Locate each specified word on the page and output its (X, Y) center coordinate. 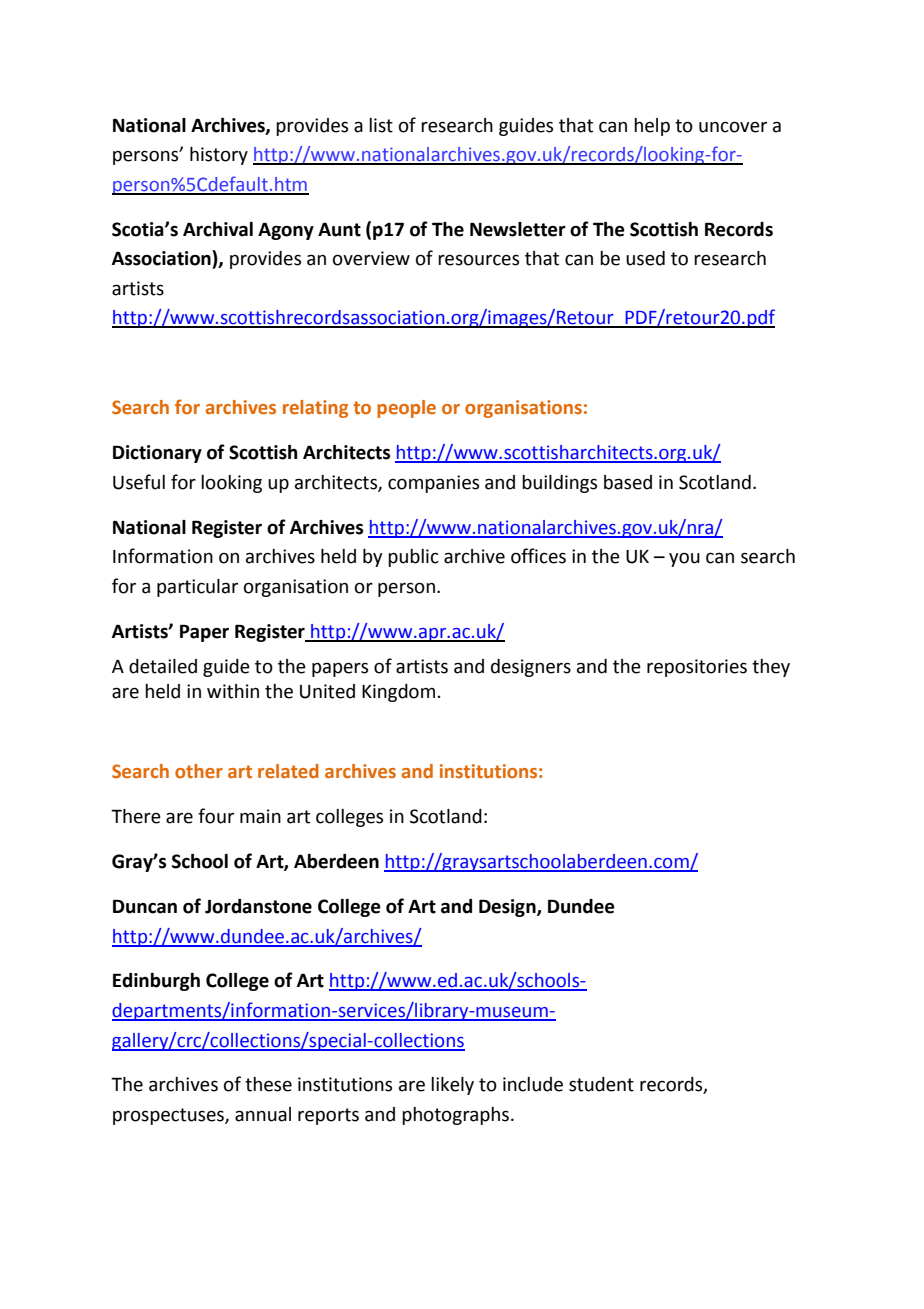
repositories (697, 668)
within (233, 691)
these (268, 1084)
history (219, 156)
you (684, 559)
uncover (733, 127)
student (601, 1084)
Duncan (145, 906)
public (413, 558)
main (260, 816)
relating (315, 409)
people (406, 409)
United (327, 691)
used (645, 258)
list (381, 125)
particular (197, 588)
